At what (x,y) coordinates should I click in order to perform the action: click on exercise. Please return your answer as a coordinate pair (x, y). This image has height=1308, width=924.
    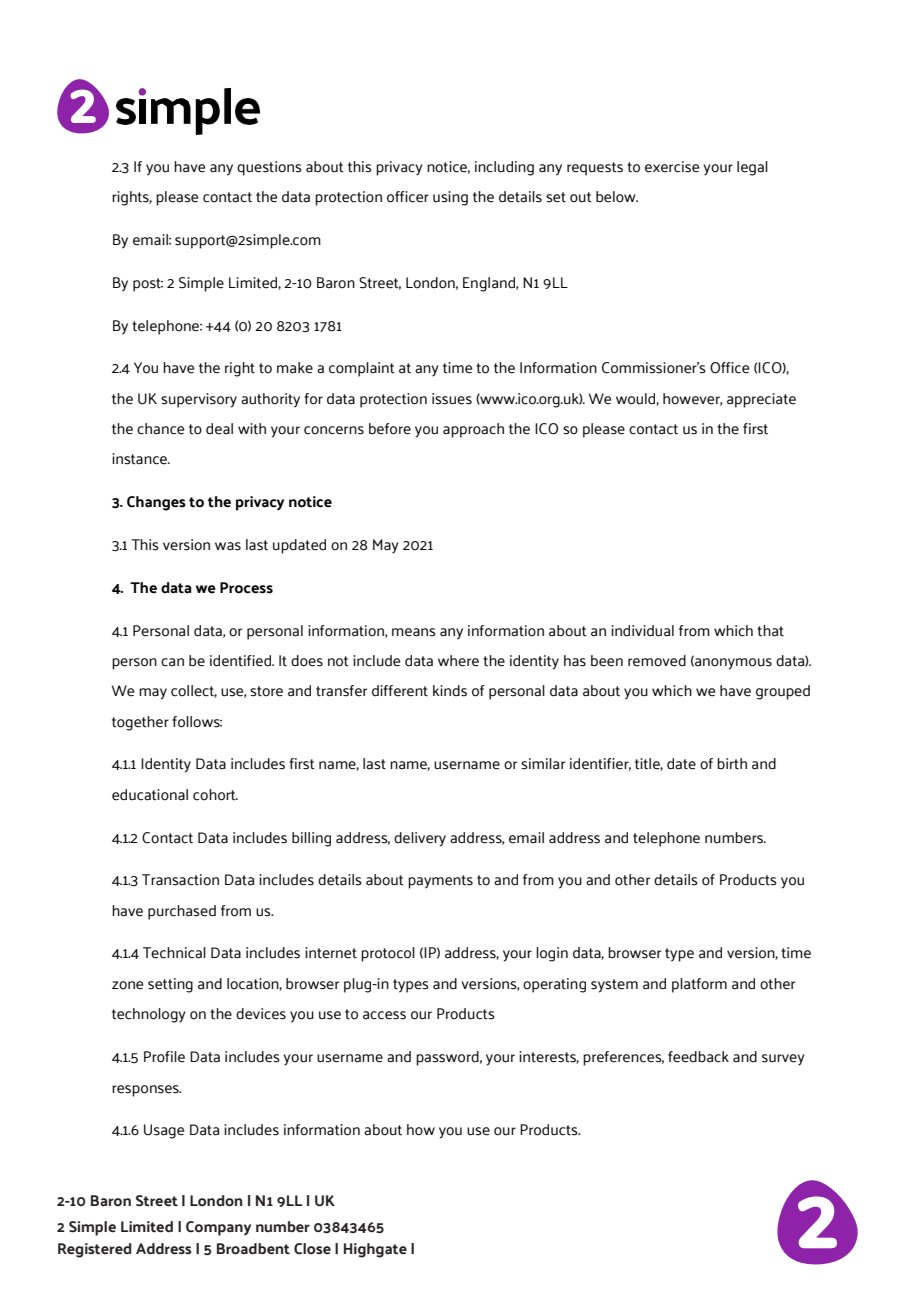
    Looking at the image, I should click on (672, 167).
